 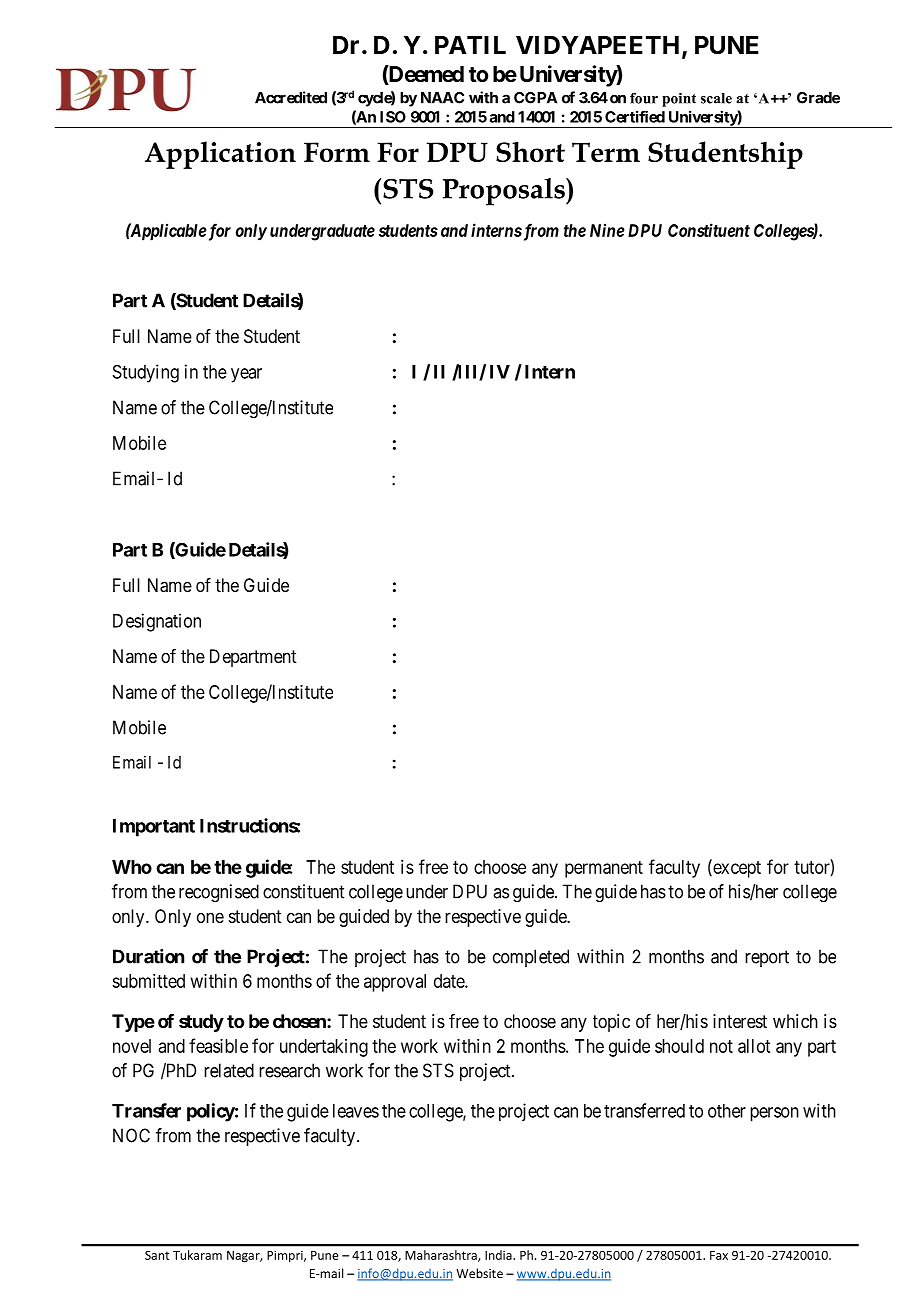 I want to click on permanent, so click(x=604, y=869).
